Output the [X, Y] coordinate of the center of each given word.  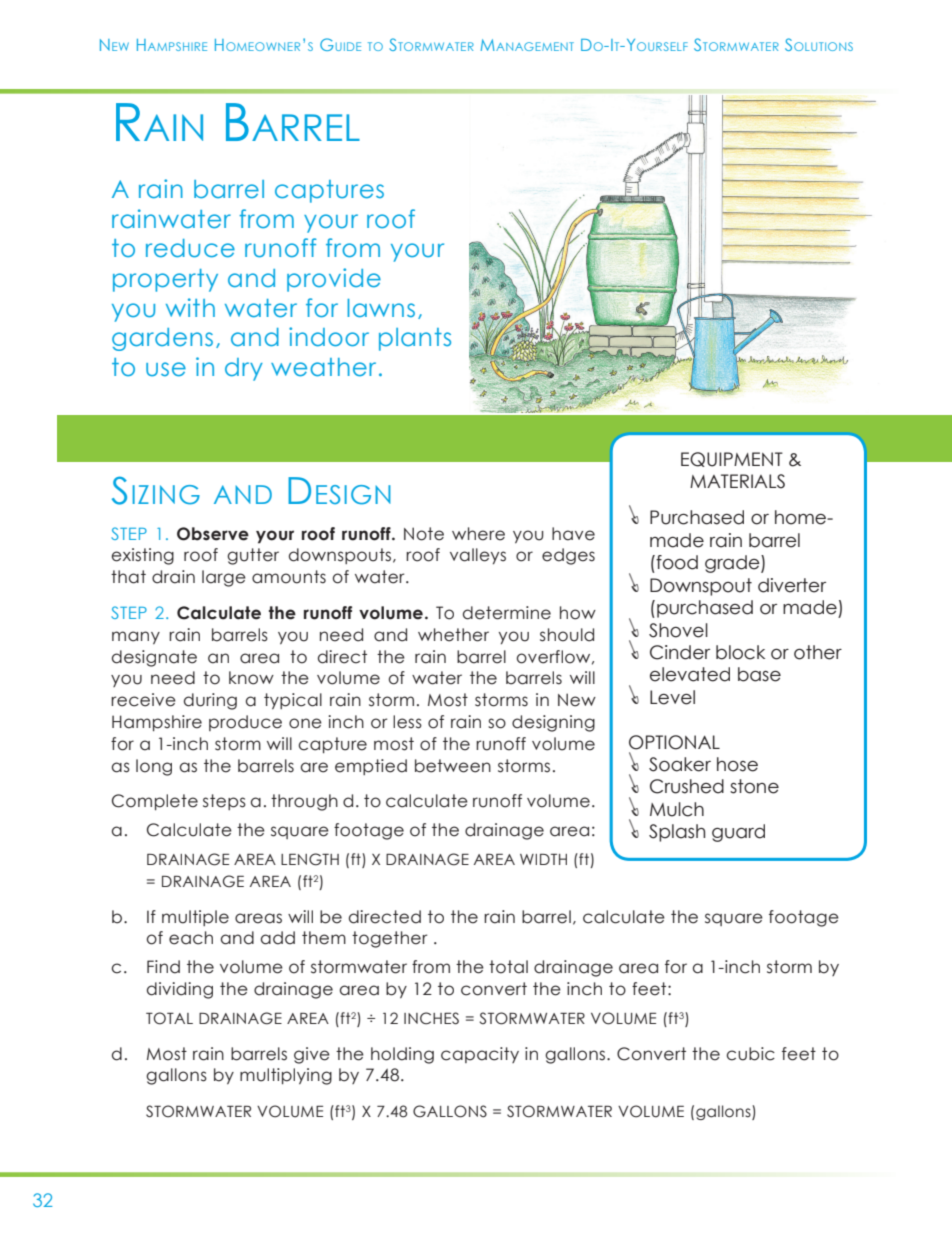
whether [453, 635]
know [251, 678]
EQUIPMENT [732, 459]
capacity [480, 1055]
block [740, 652]
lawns [381, 308]
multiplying [286, 1076]
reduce [190, 248]
